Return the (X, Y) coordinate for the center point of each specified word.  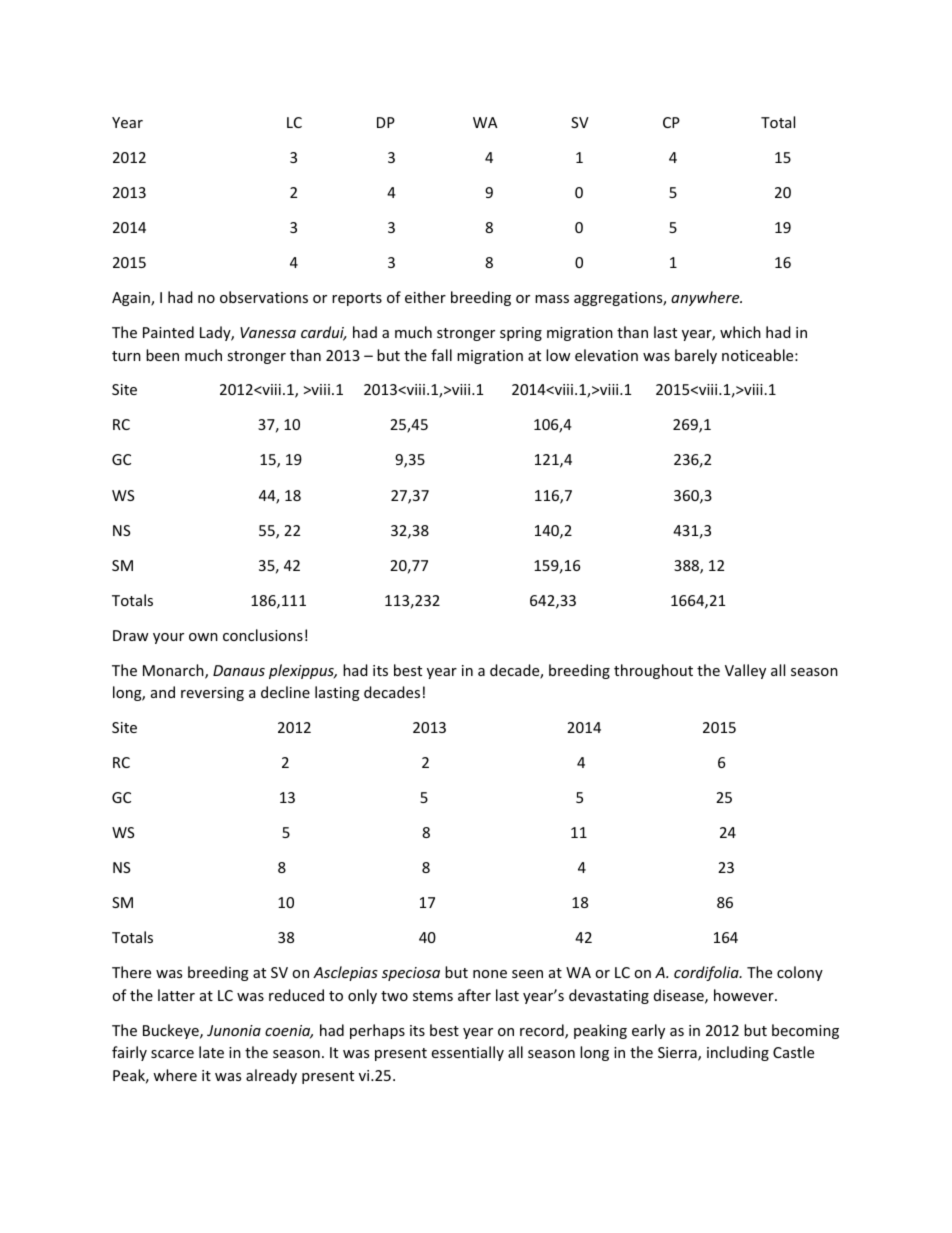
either (425, 297)
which (740, 332)
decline (285, 692)
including (738, 1053)
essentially (468, 1053)
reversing (212, 694)
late (211, 1052)
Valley (745, 671)
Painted (168, 332)
